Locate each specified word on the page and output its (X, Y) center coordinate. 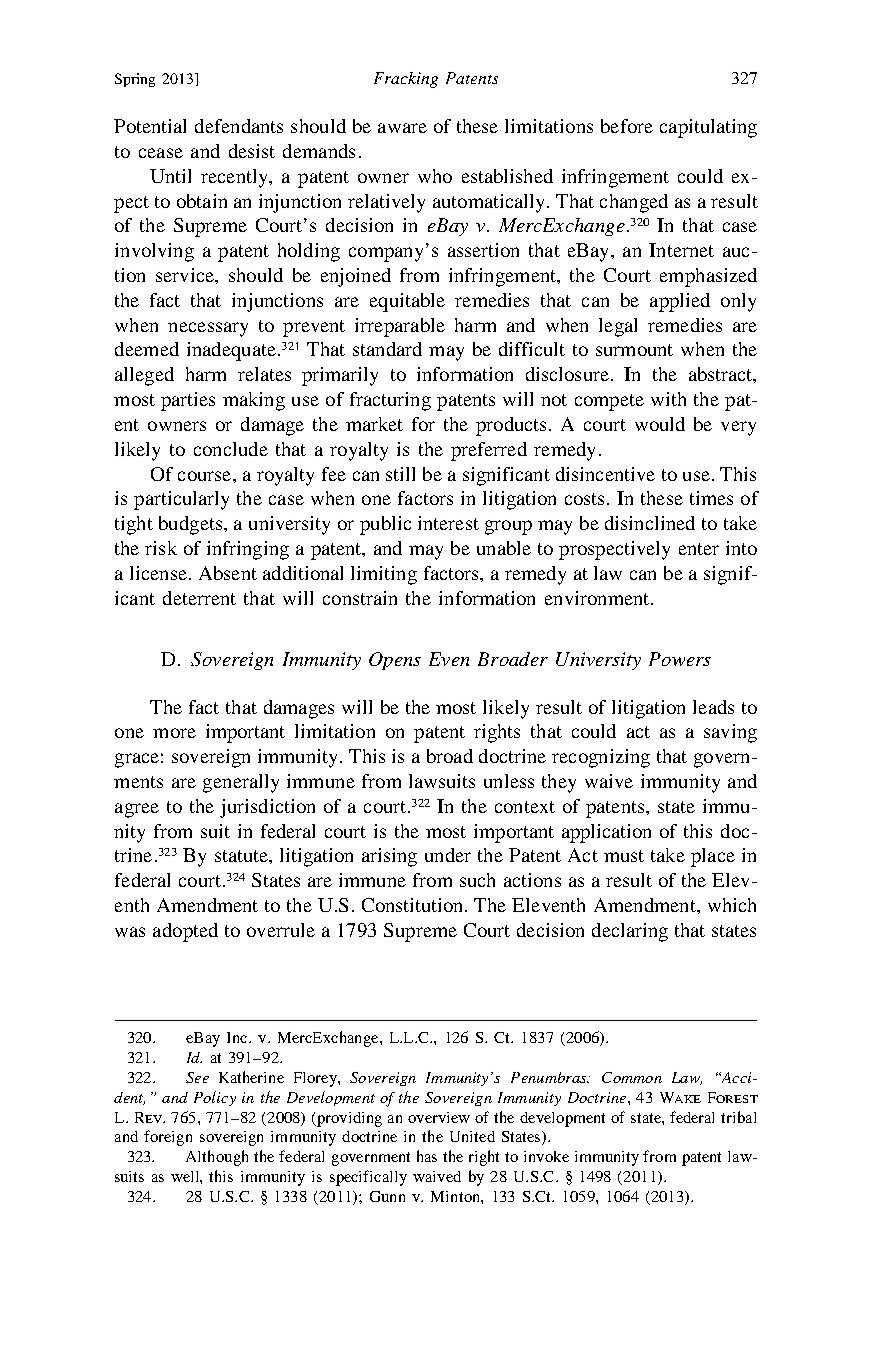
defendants (239, 126)
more (174, 733)
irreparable (400, 327)
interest (448, 523)
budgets (190, 525)
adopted (185, 932)
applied (680, 302)
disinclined (650, 523)
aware (402, 128)
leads (713, 707)
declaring (630, 932)
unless (509, 781)
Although (217, 1158)
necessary (208, 329)
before (627, 126)
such (477, 880)
